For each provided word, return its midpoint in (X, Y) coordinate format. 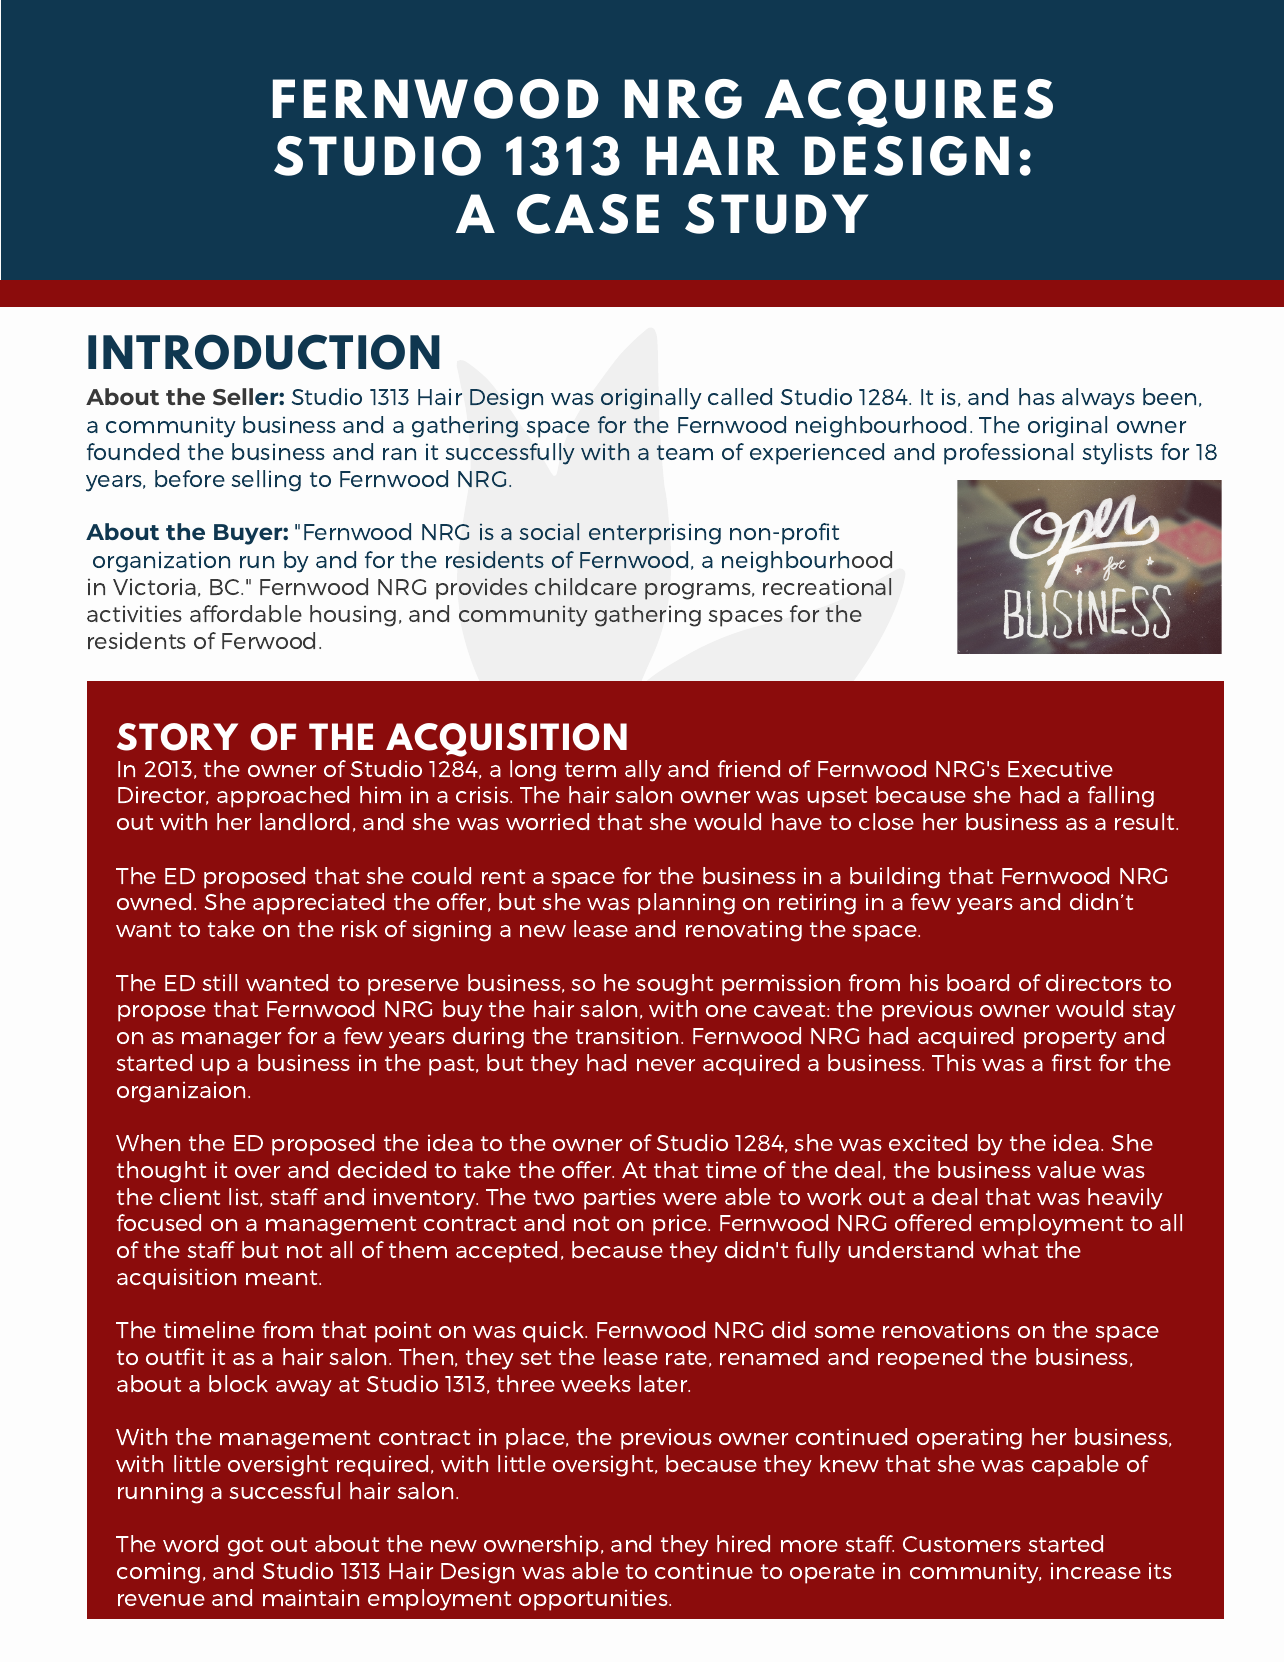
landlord (304, 821)
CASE (588, 214)
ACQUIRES (909, 103)
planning (686, 904)
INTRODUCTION (264, 352)
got (245, 1547)
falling (1121, 797)
